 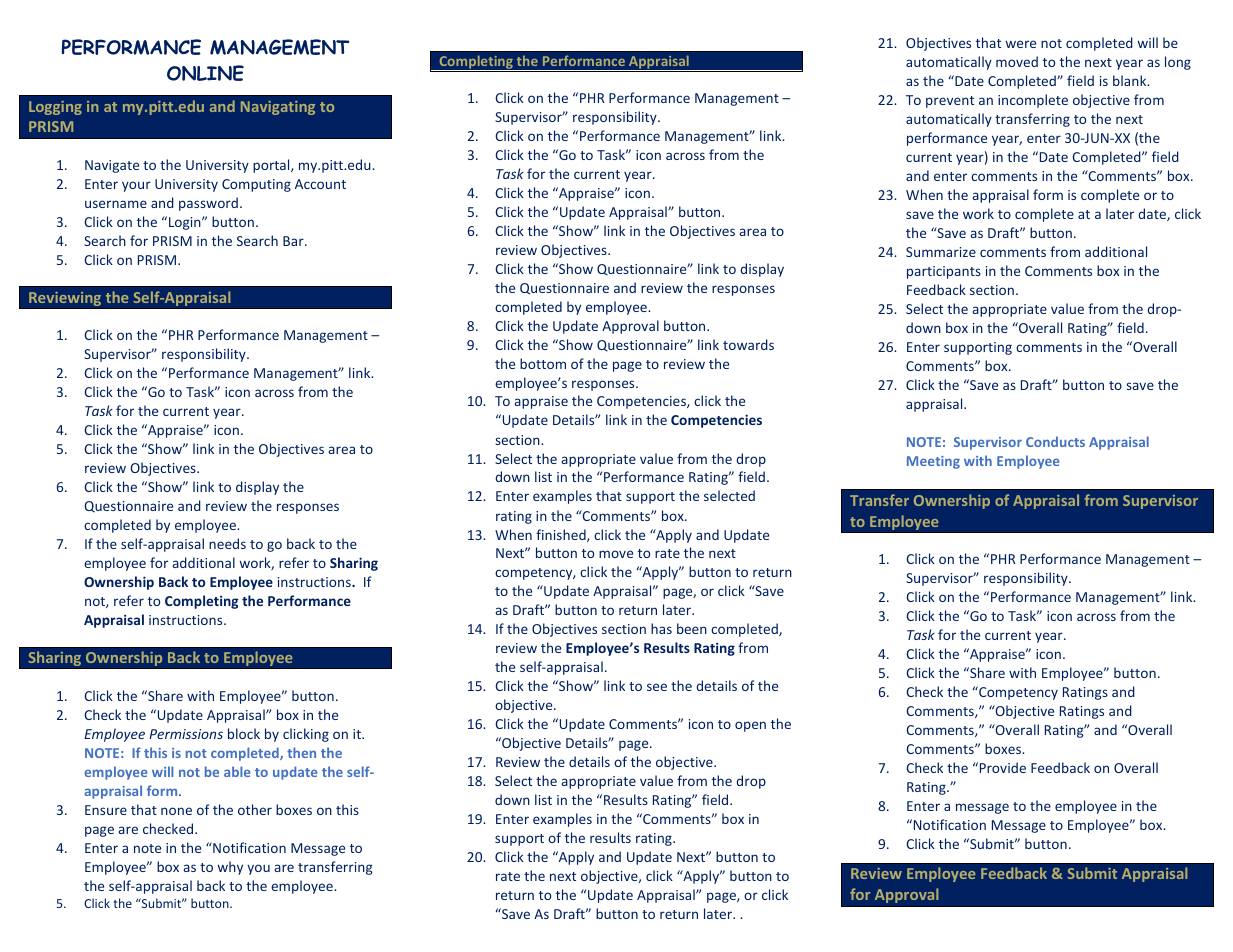 I want to click on prevent, so click(x=950, y=102).
